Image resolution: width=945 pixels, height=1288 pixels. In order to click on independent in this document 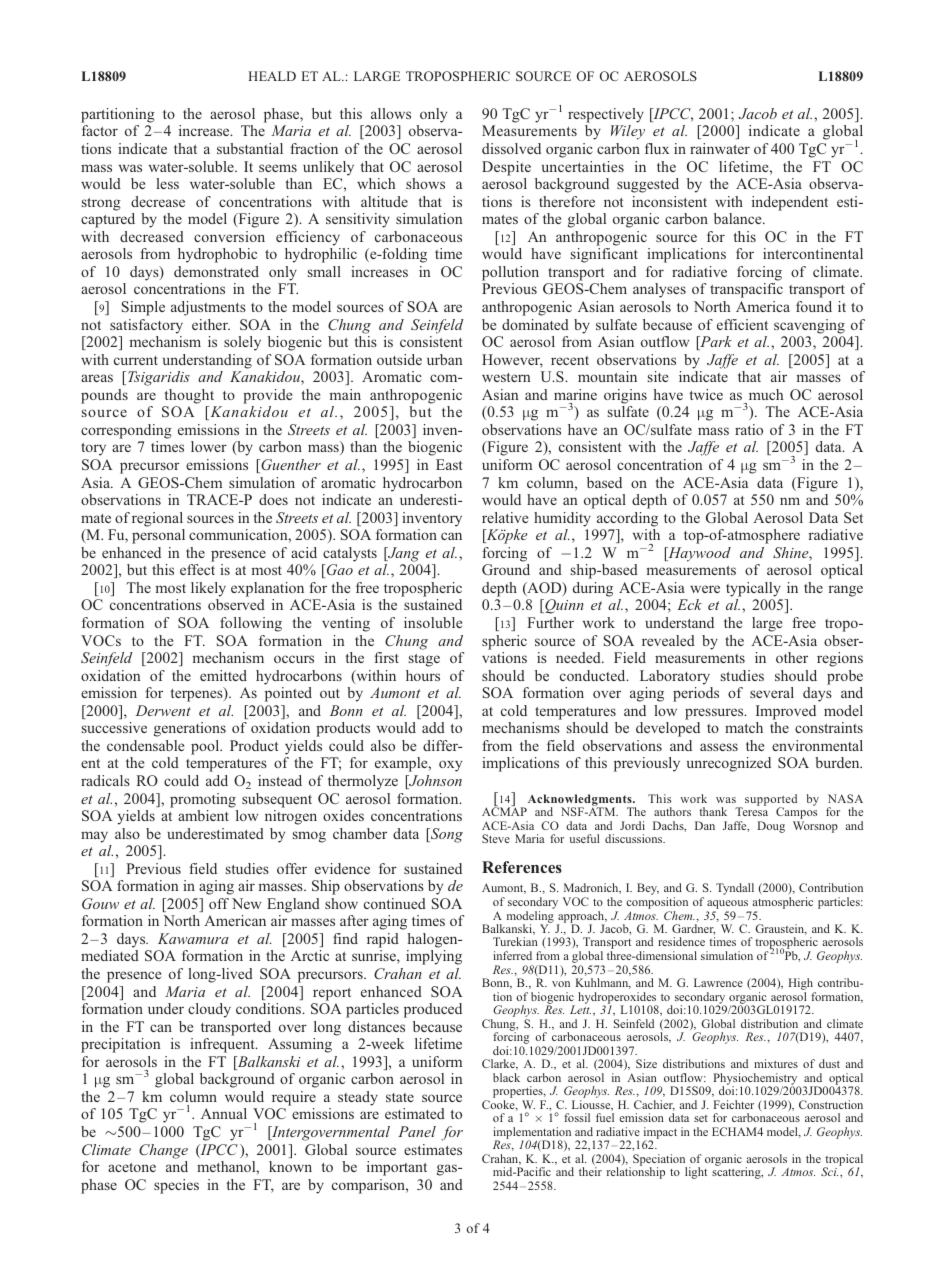, I will do `click(790, 203)`.
